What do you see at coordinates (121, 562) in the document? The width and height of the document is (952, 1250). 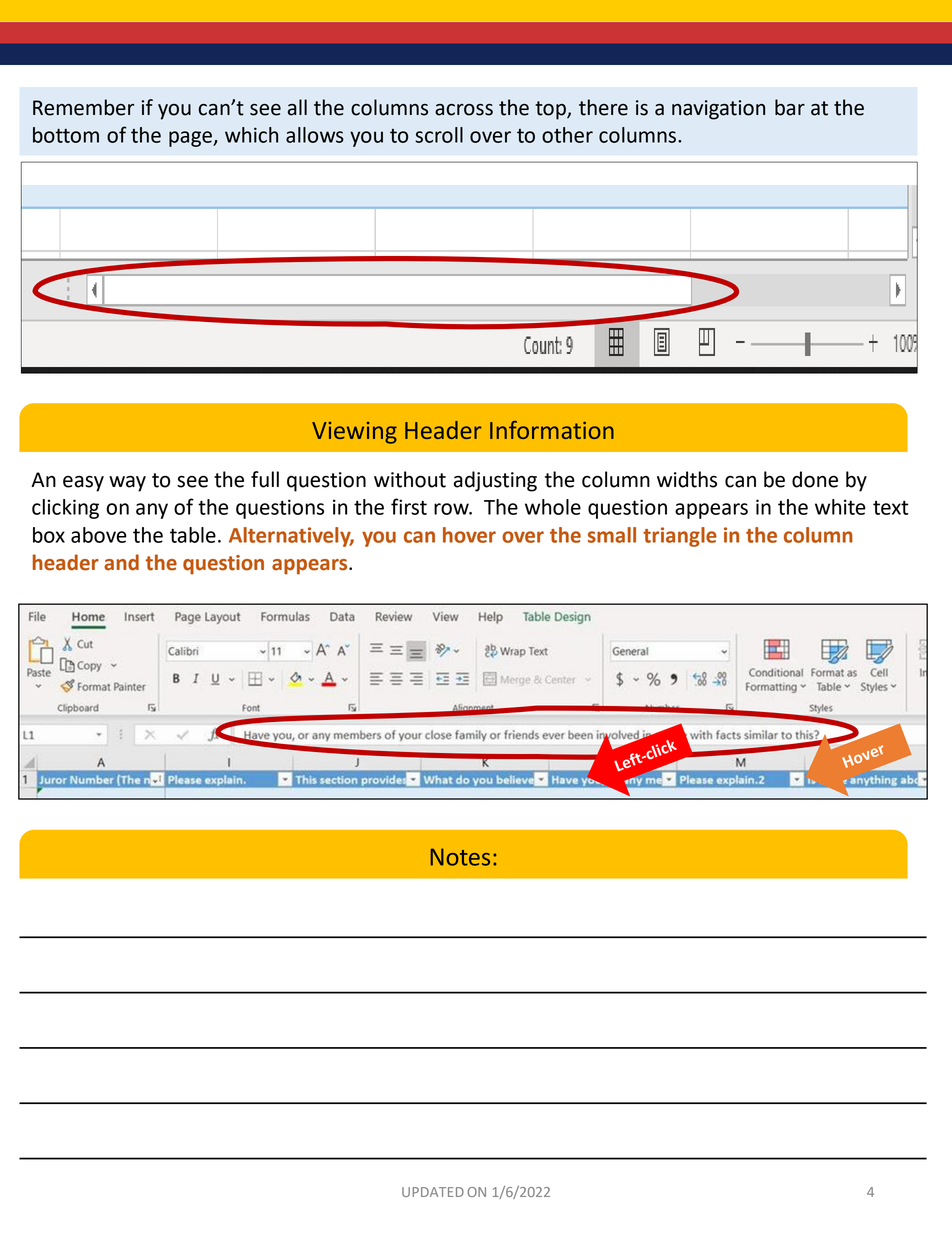 I see `and` at bounding box center [121, 562].
